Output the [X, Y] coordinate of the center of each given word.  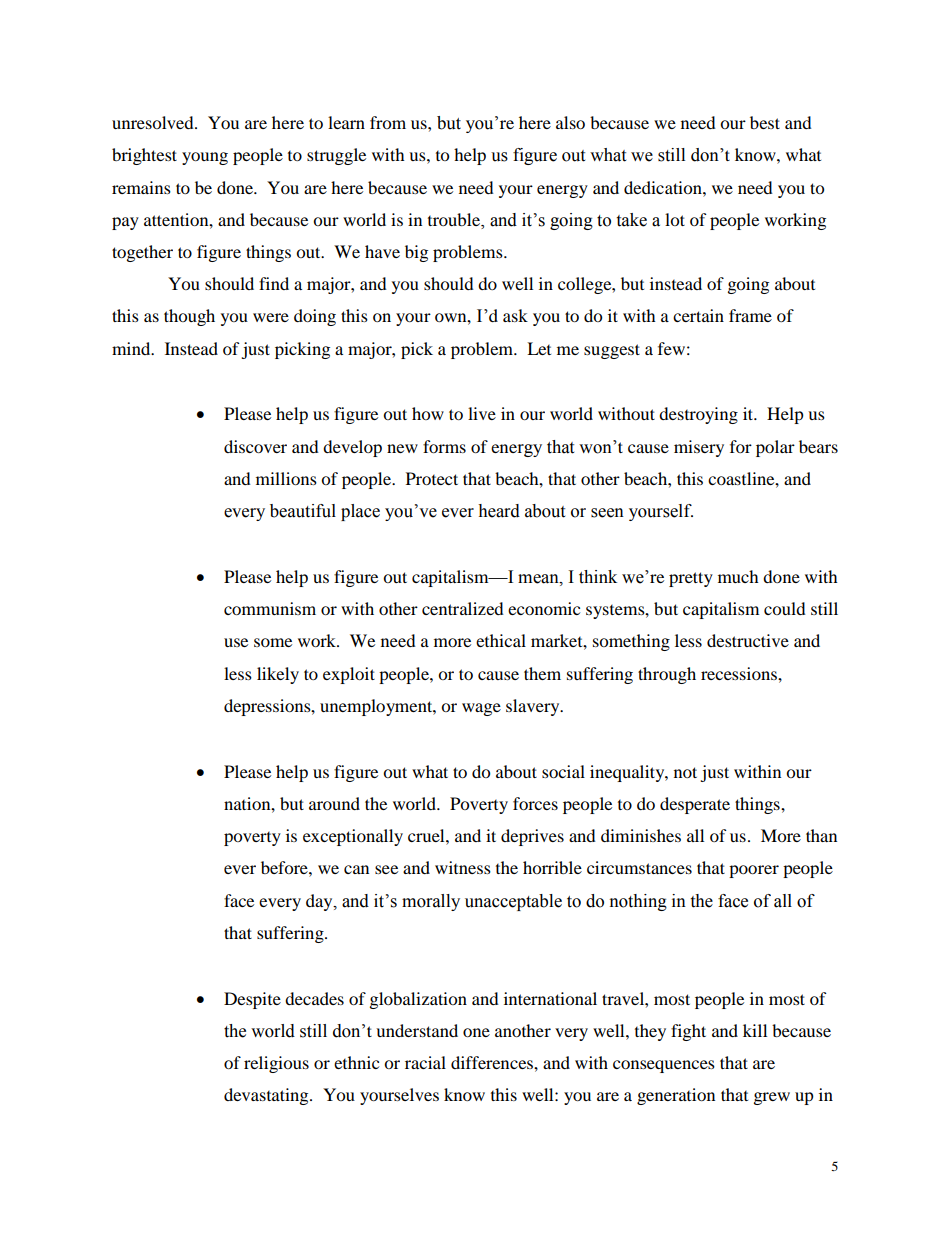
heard [499, 511]
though [189, 317]
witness [463, 867]
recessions [740, 673]
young [205, 158]
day [320, 902]
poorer [754, 871]
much [738, 576]
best [765, 122]
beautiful [303, 511]
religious [276, 1064]
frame [750, 315]
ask [515, 315]
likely [278, 675]
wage [481, 709]
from [388, 122]
